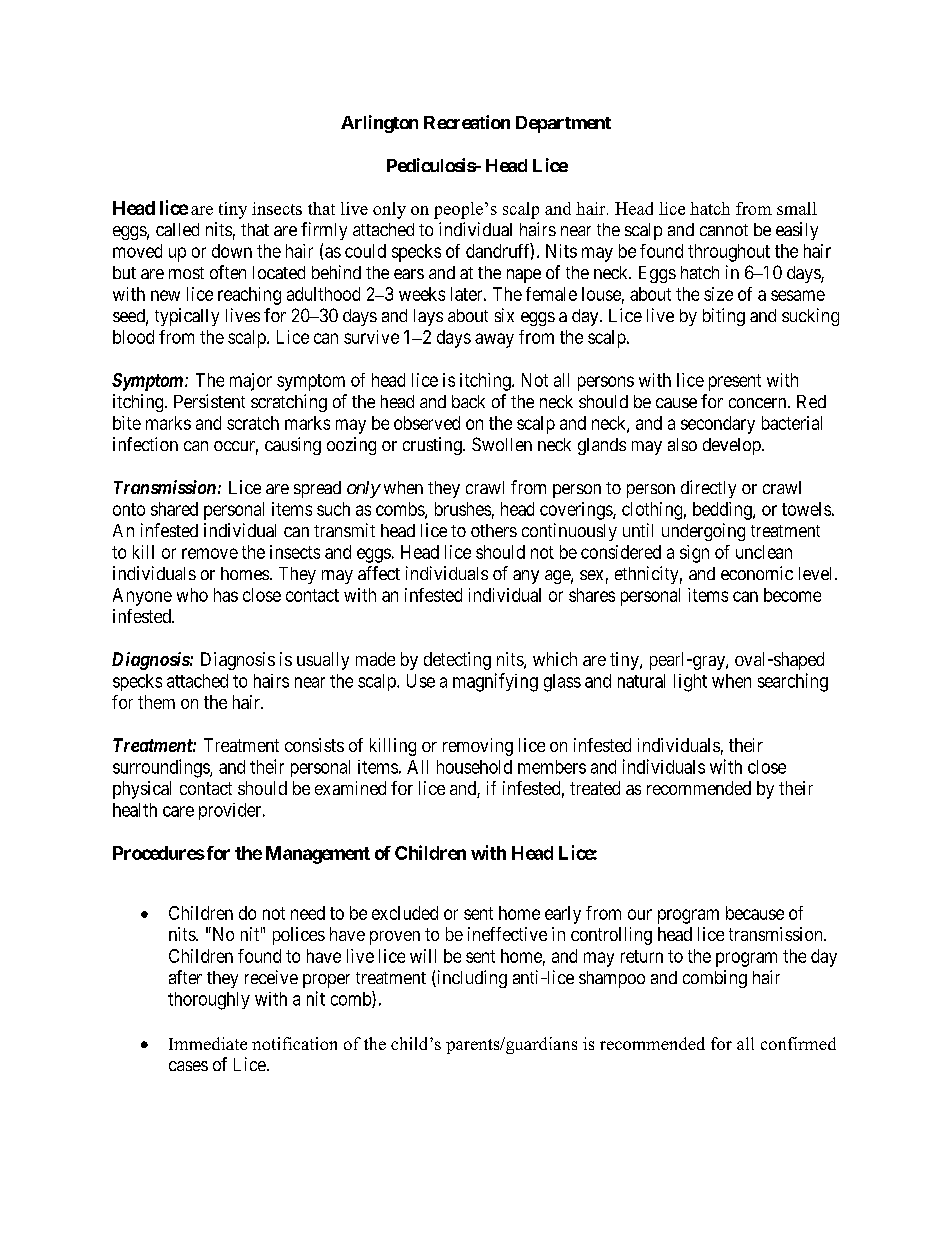 The width and height of the screenshot is (952, 1233). Describe the element at coordinates (690, 683) in the screenshot. I see `light` at that location.
